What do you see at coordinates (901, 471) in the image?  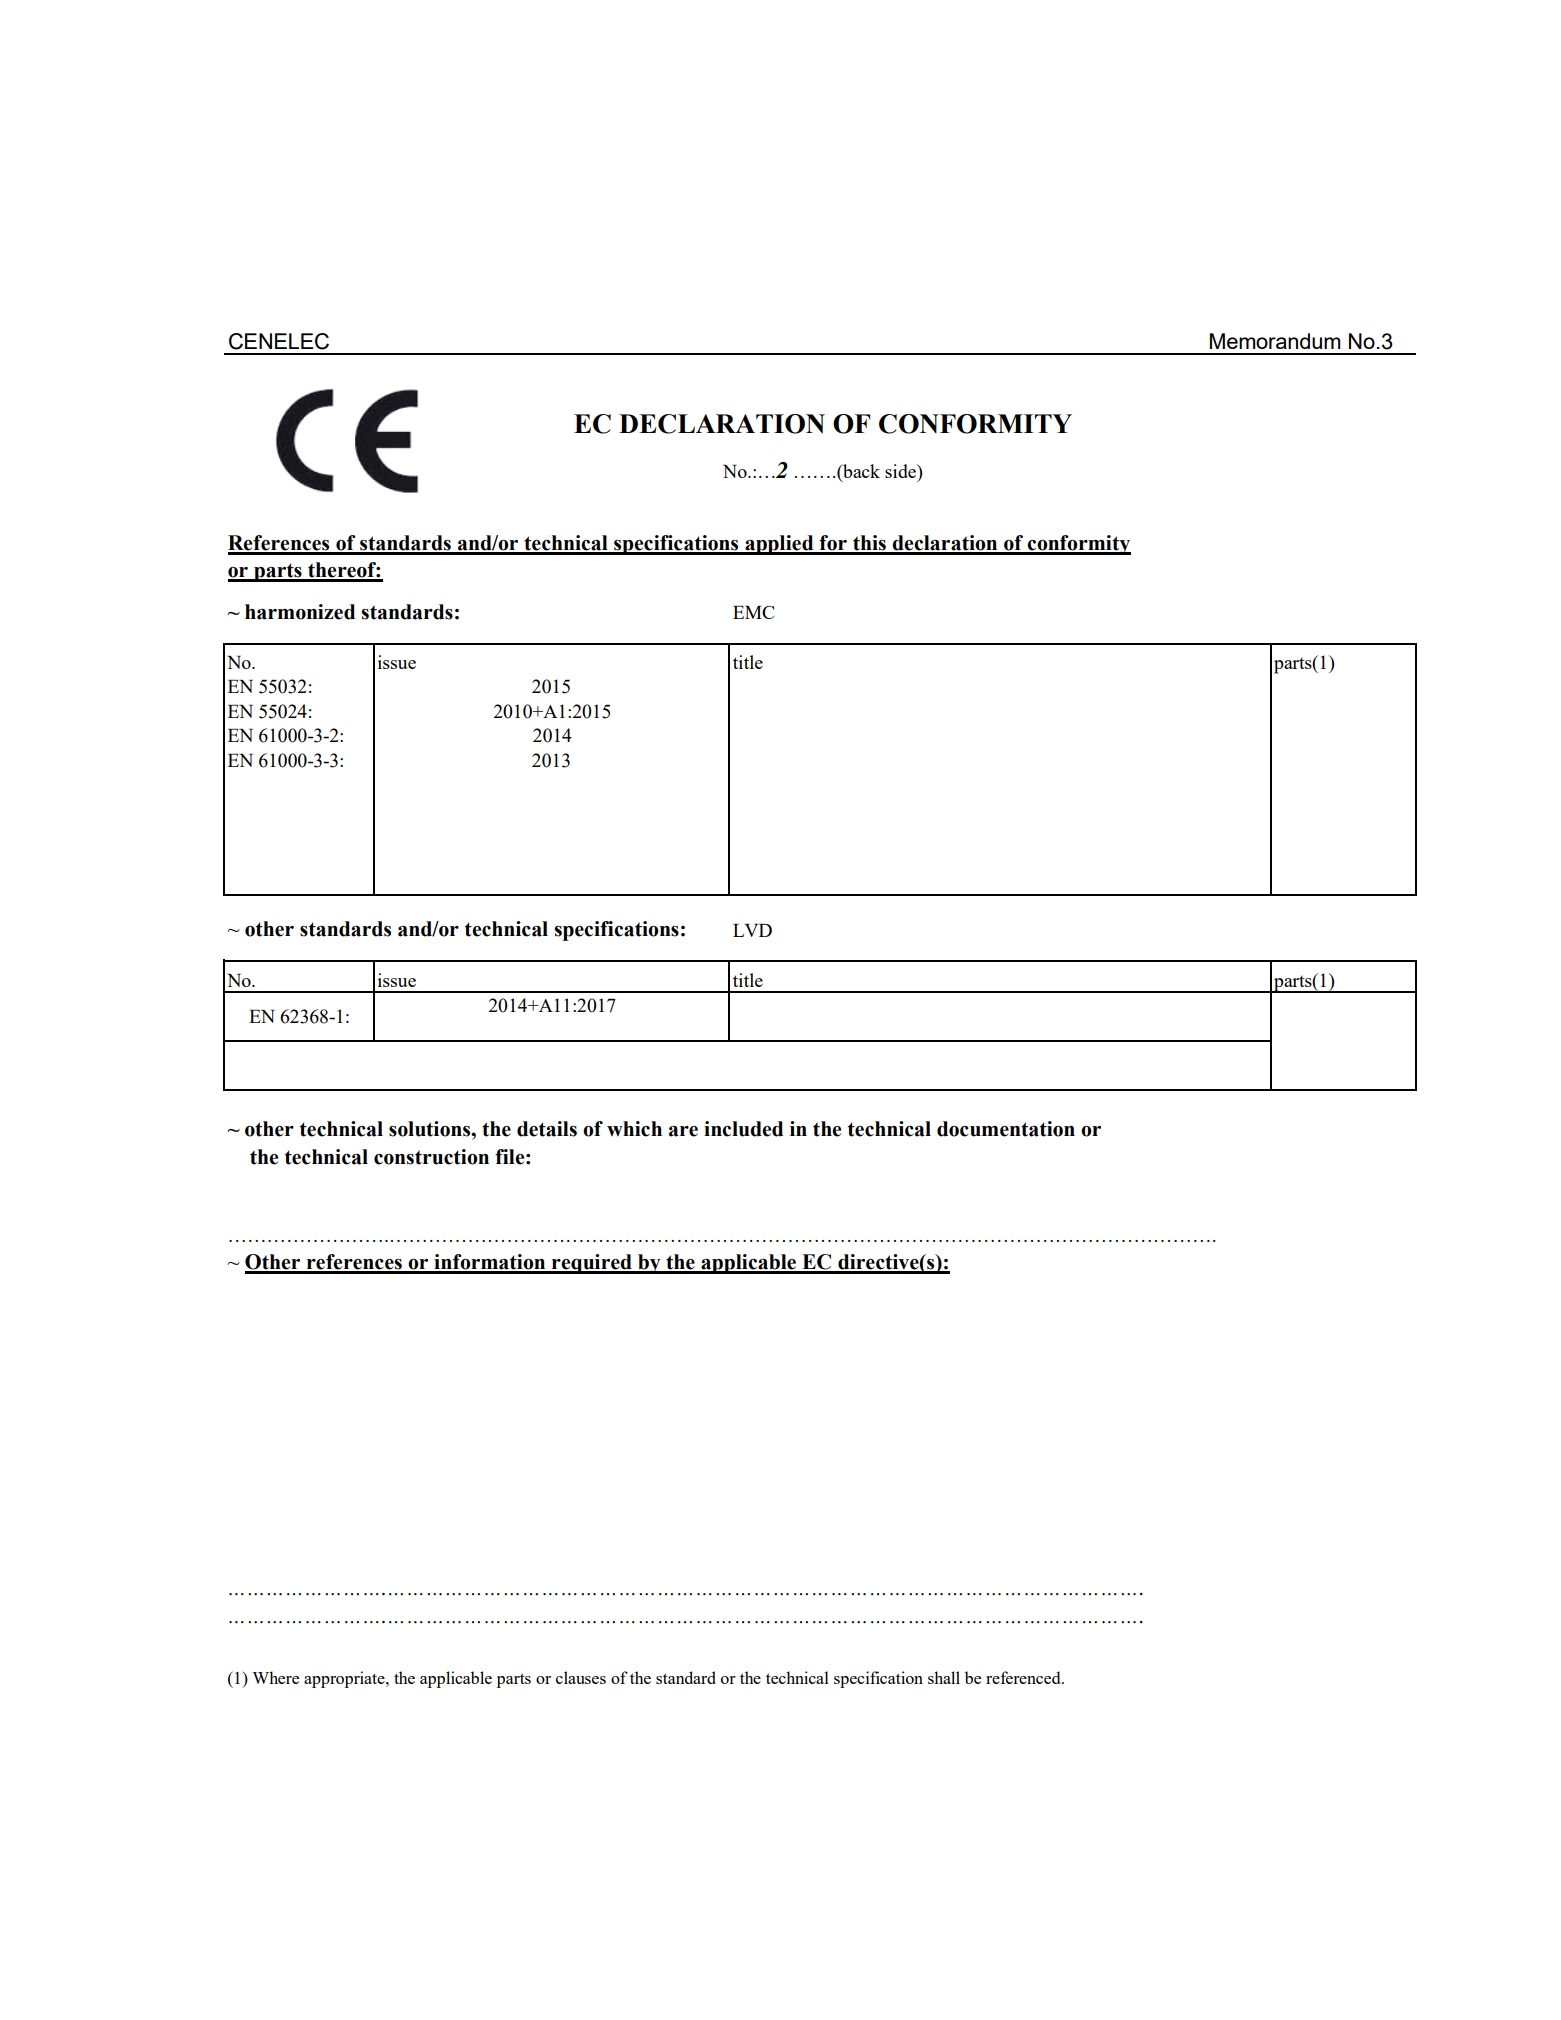 I see `side` at bounding box center [901, 471].
